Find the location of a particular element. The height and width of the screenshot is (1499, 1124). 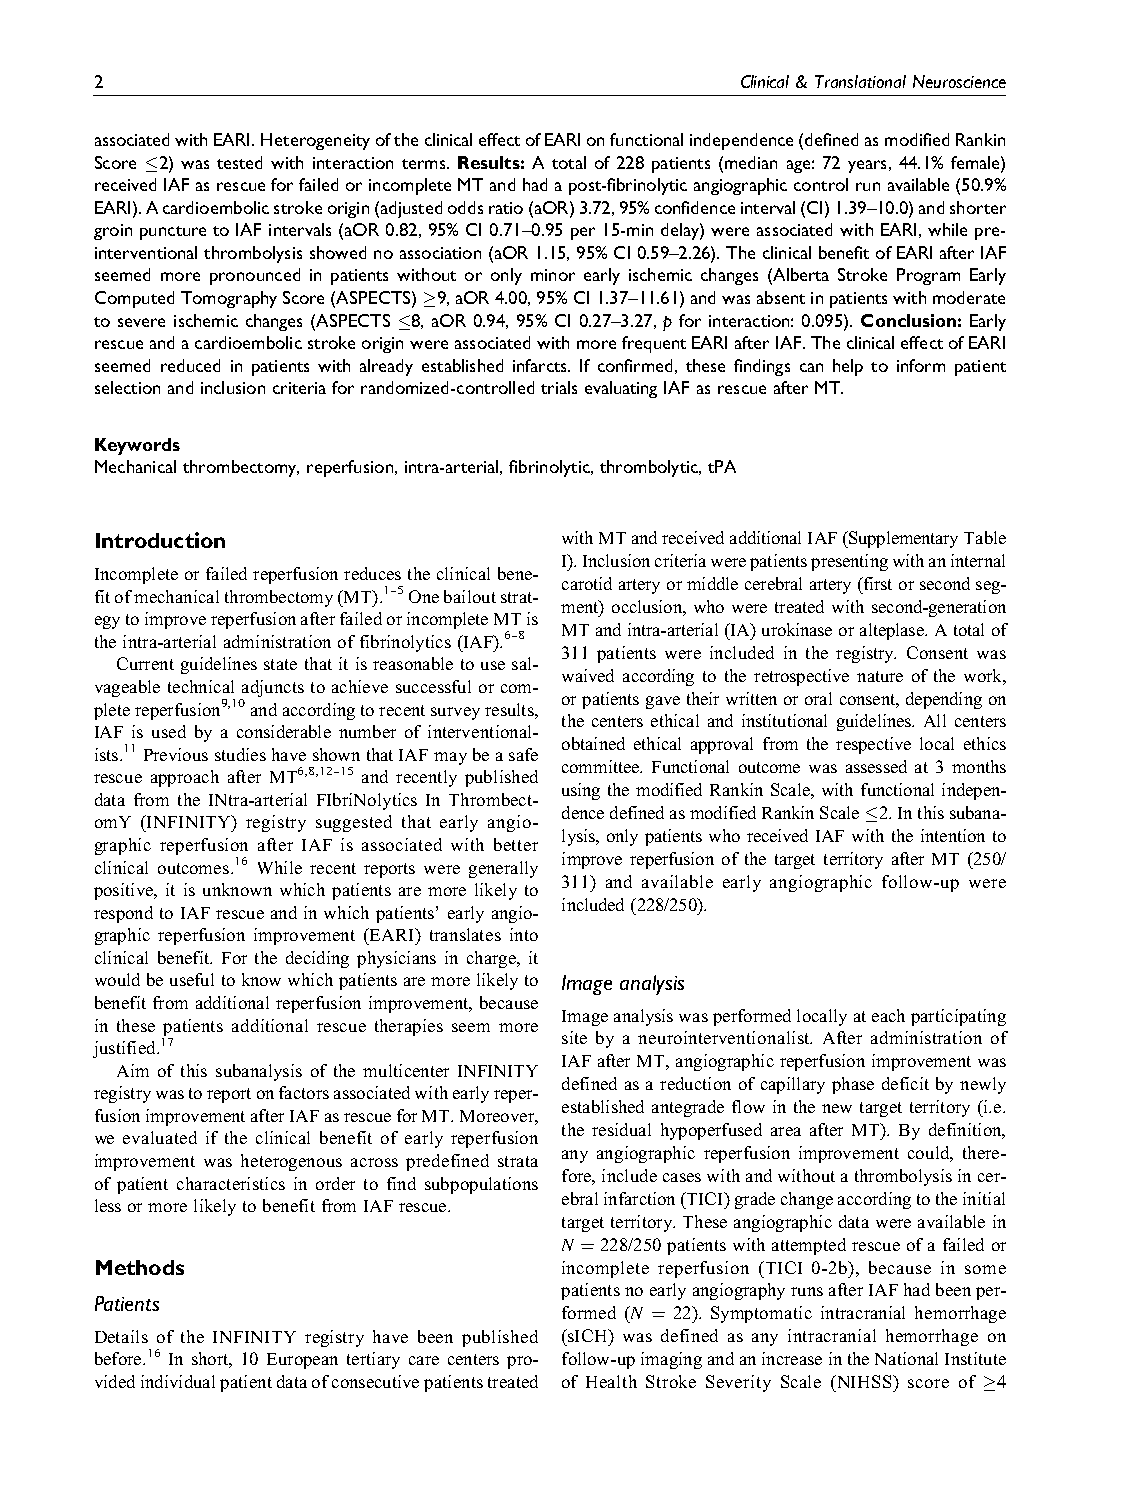

trials is located at coordinates (559, 387).
